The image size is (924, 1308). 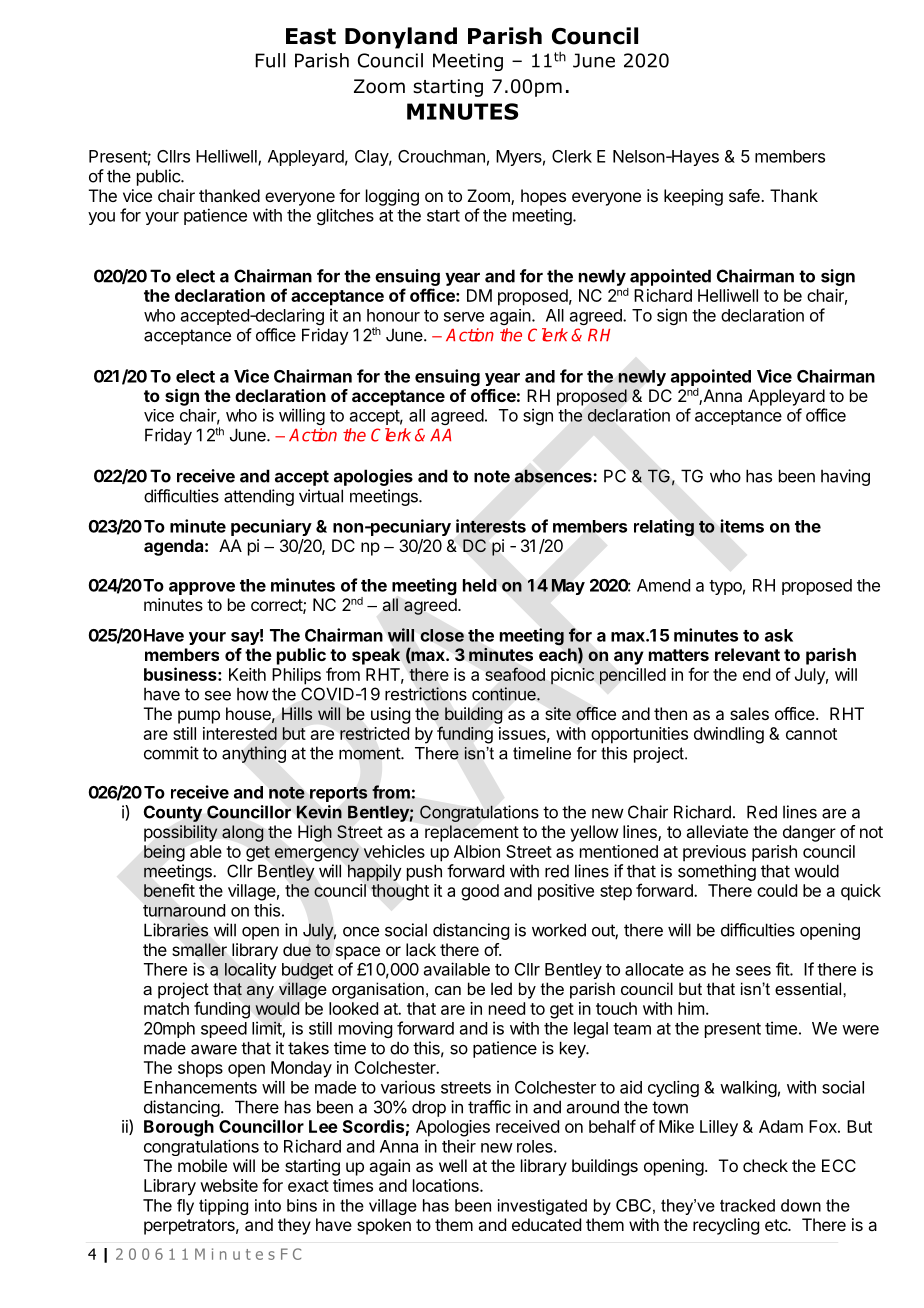 I want to click on into, so click(x=268, y=1205).
